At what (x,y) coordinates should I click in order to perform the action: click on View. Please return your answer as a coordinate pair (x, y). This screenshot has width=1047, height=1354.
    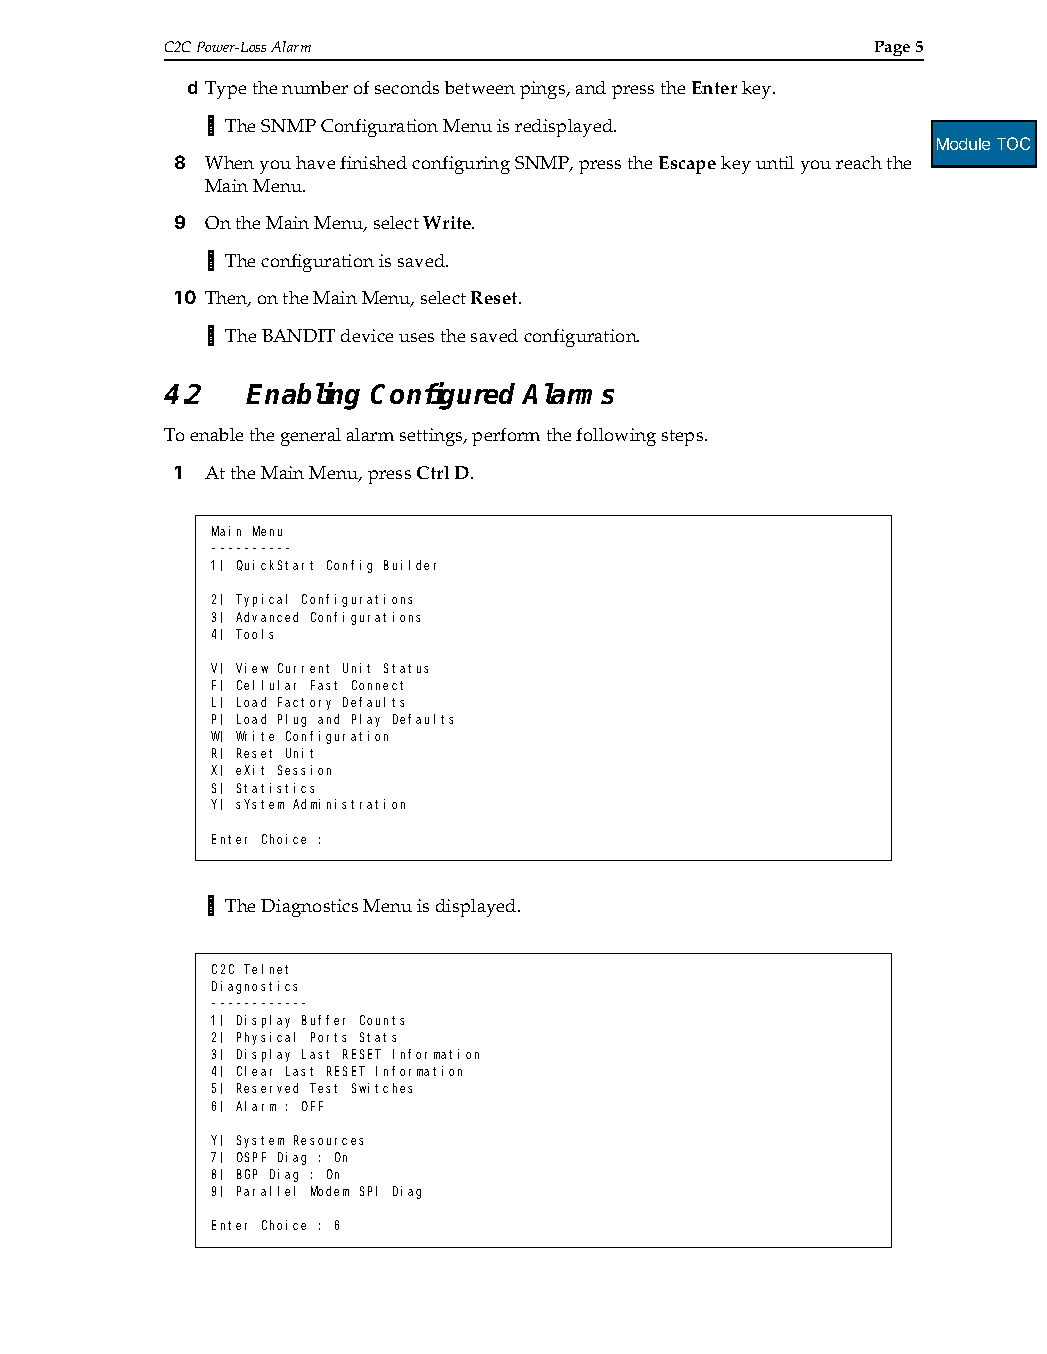
    Looking at the image, I should click on (252, 668).
